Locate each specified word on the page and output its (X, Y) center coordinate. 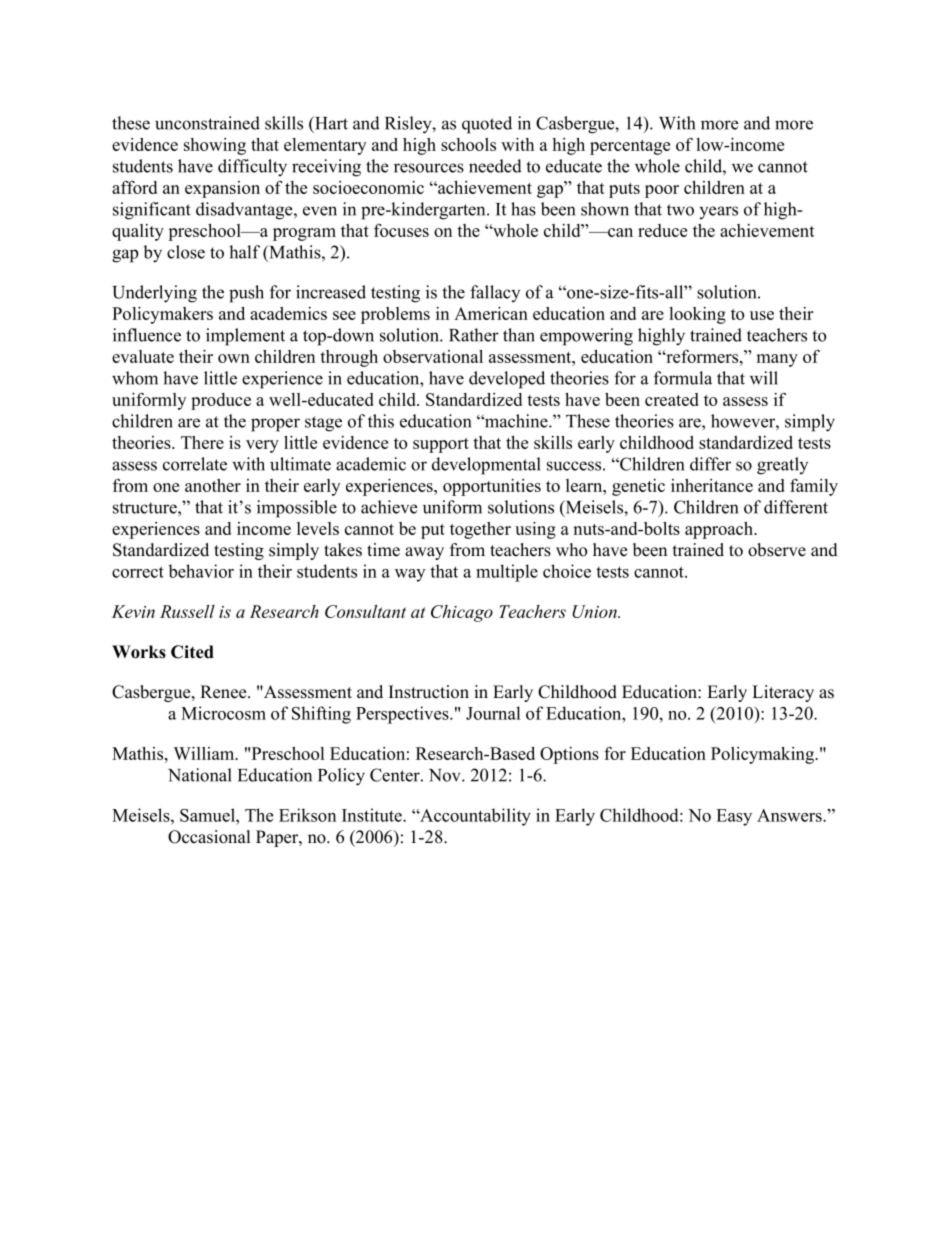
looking (697, 315)
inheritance (712, 485)
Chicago (462, 613)
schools (468, 144)
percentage (630, 147)
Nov (446, 775)
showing (215, 146)
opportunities (492, 487)
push (246, 294)
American (491, 313)
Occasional (209, 837)
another (213, 485)
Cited (192, 652)
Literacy (783, 693)
